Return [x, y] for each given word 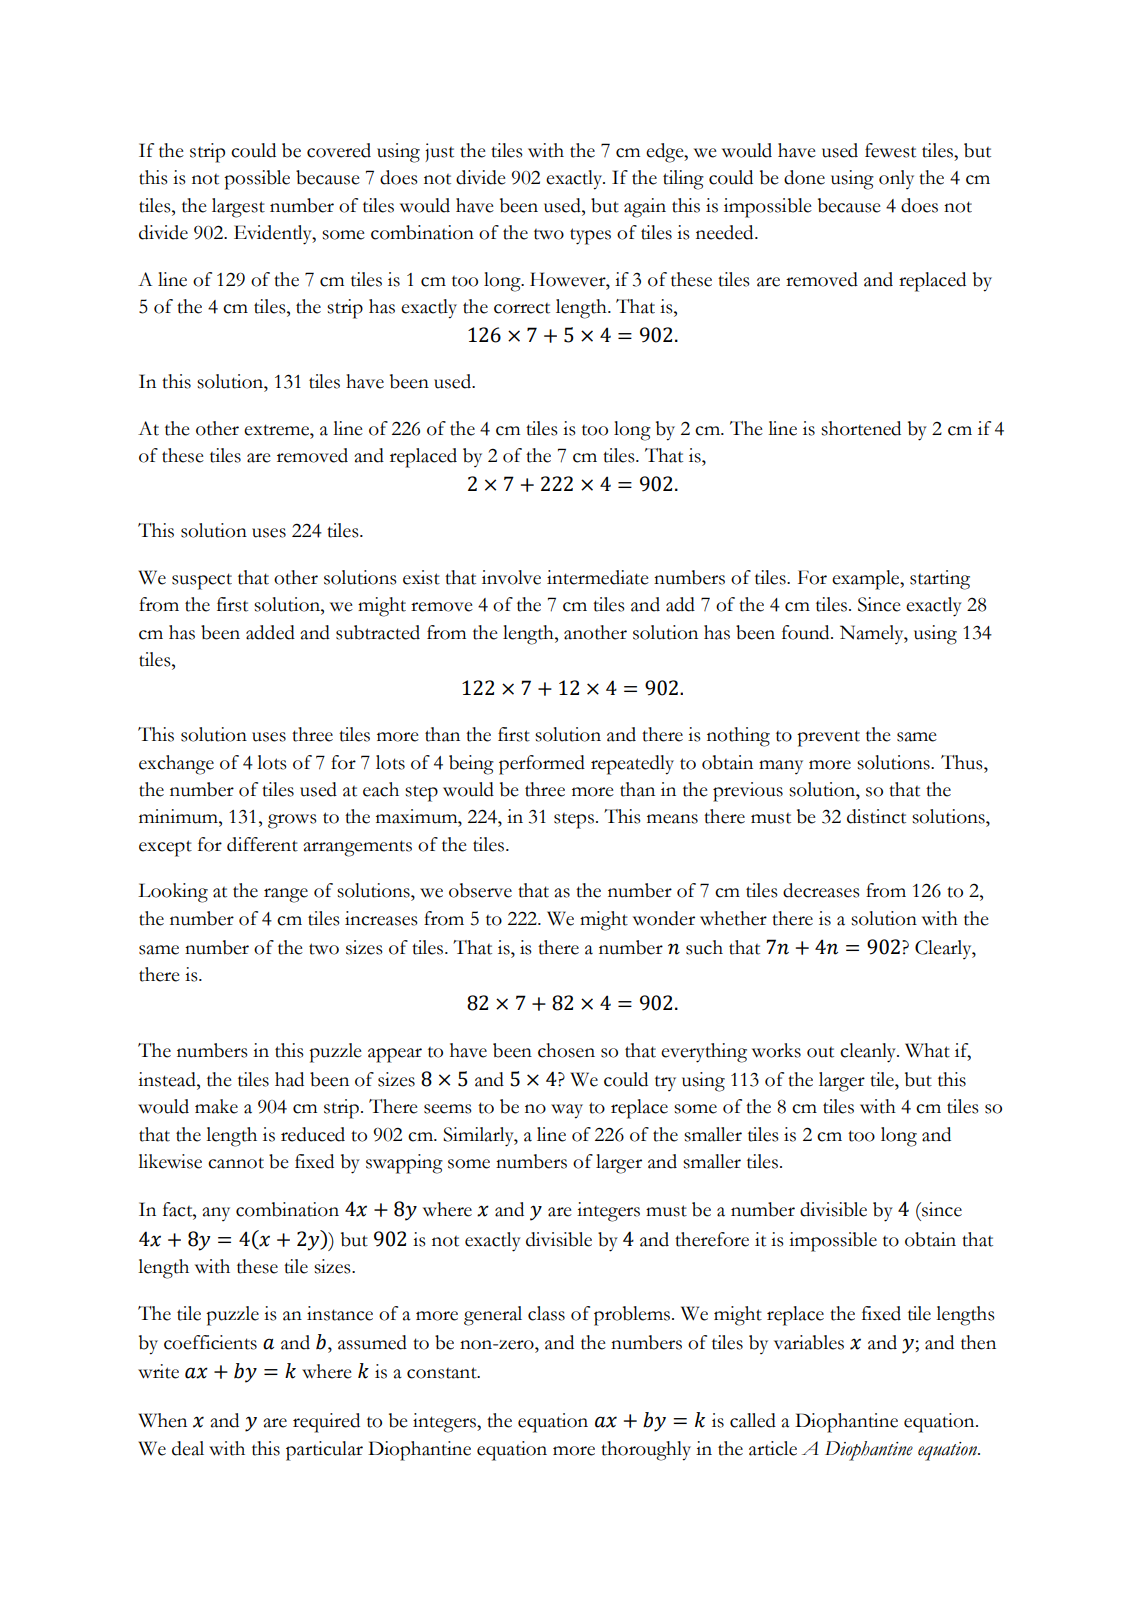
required [326, 1423]
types [590, 236]
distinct [876, 816]
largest [238, 208]
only [896, 179]
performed [542, 765]
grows [292, 821]
